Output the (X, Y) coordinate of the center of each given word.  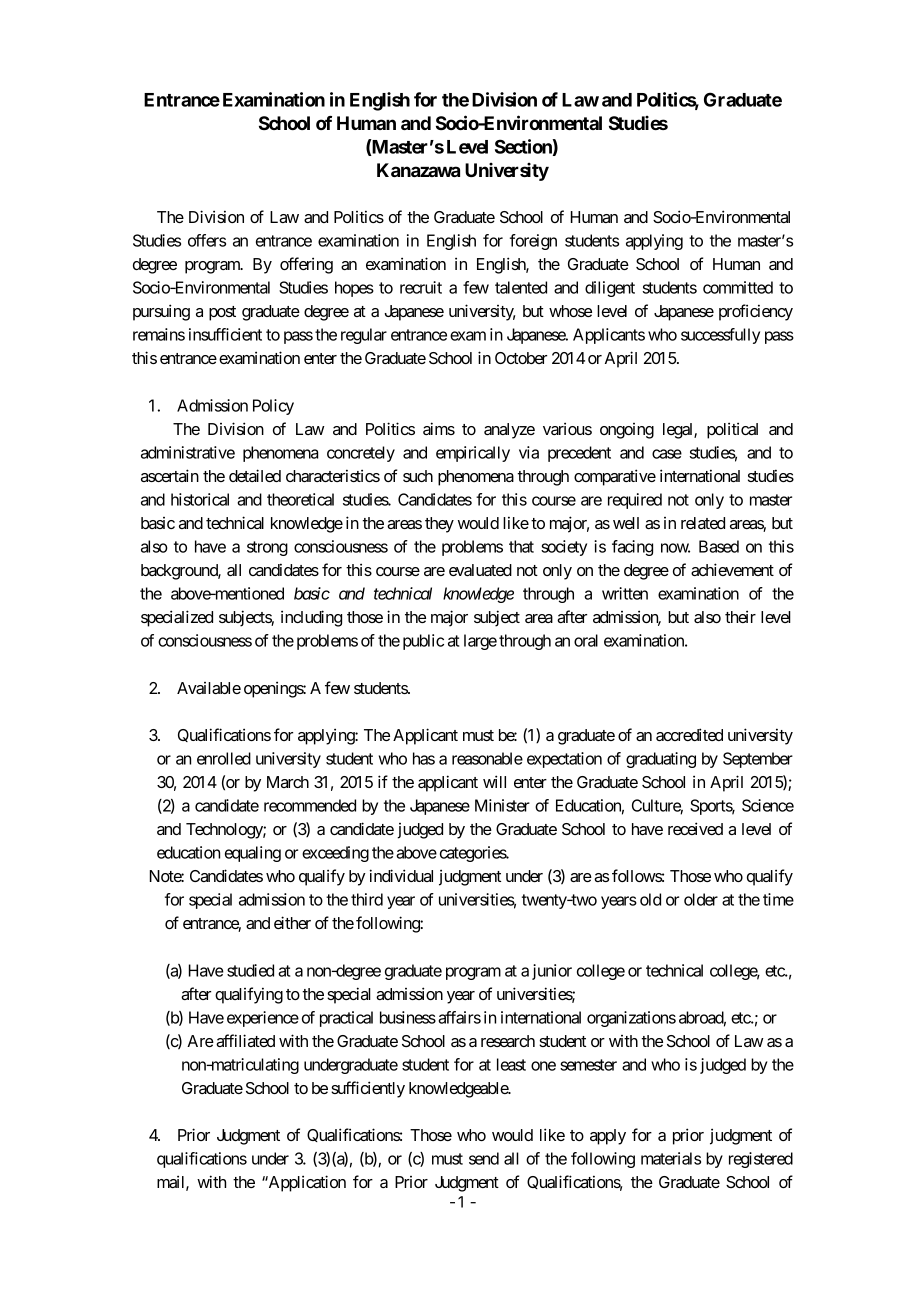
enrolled (224, 758)
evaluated (480, 570)
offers (207, 240)
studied (250, 970)
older (701, 899)
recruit (421, 287)
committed (738, 287)
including (311, 618)
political (732, 430)
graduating (661, 760)
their (740, 616)
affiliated (245, 1040)
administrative (188, 452)
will (494, 781)
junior (552, 972)
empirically (473, 454)
